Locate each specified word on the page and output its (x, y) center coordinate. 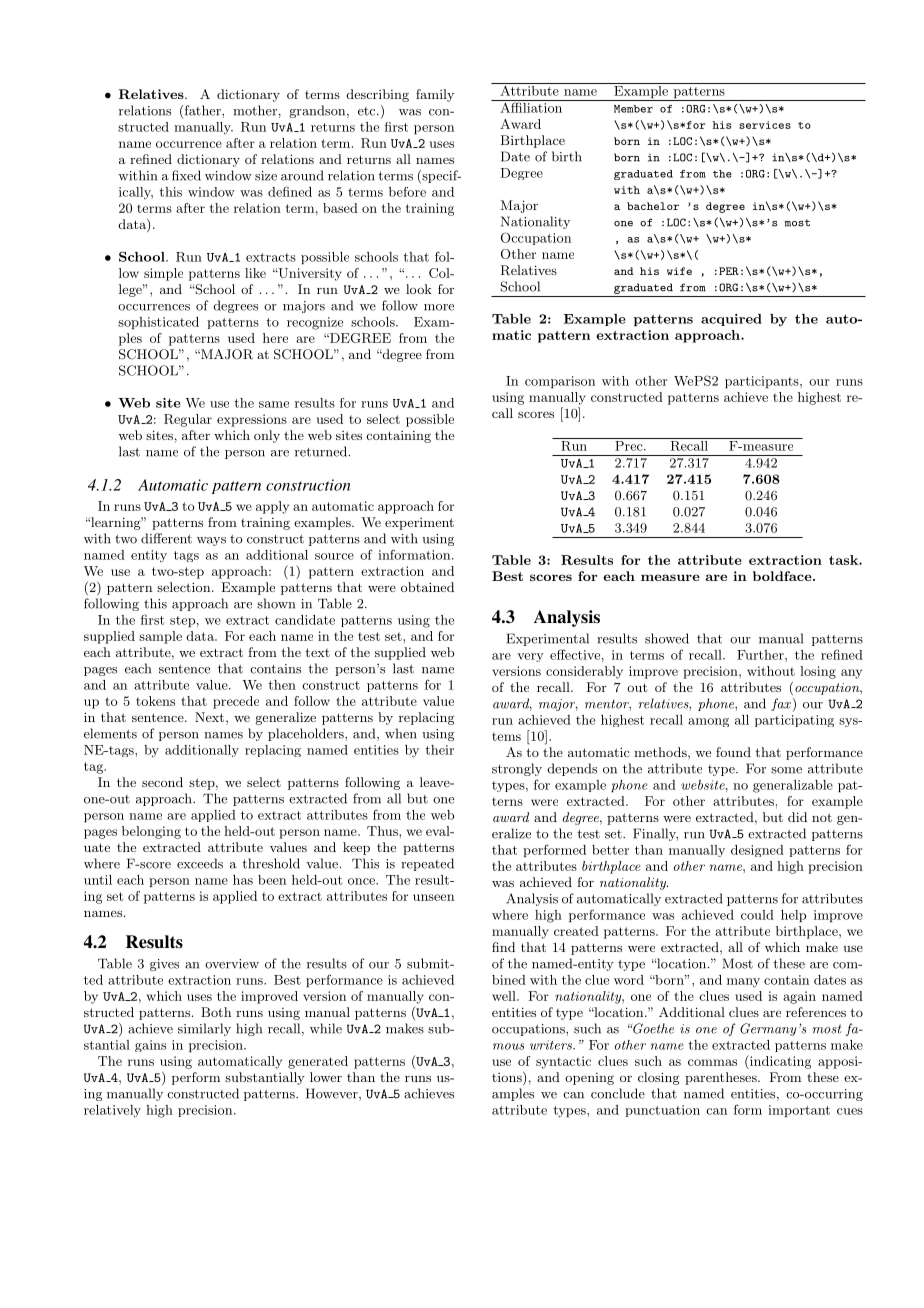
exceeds (200, 863)
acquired (731, 320)
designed (757, 851)
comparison (560, 382)
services (765, 125)
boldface (783, 576)
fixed (186, 175)
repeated (427, 864)
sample (160, 637)
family (435, 95)
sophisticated (158, 323)
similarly (204, 1029)
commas (712, 1062)
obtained (427, 587)
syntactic (563, 1062)
